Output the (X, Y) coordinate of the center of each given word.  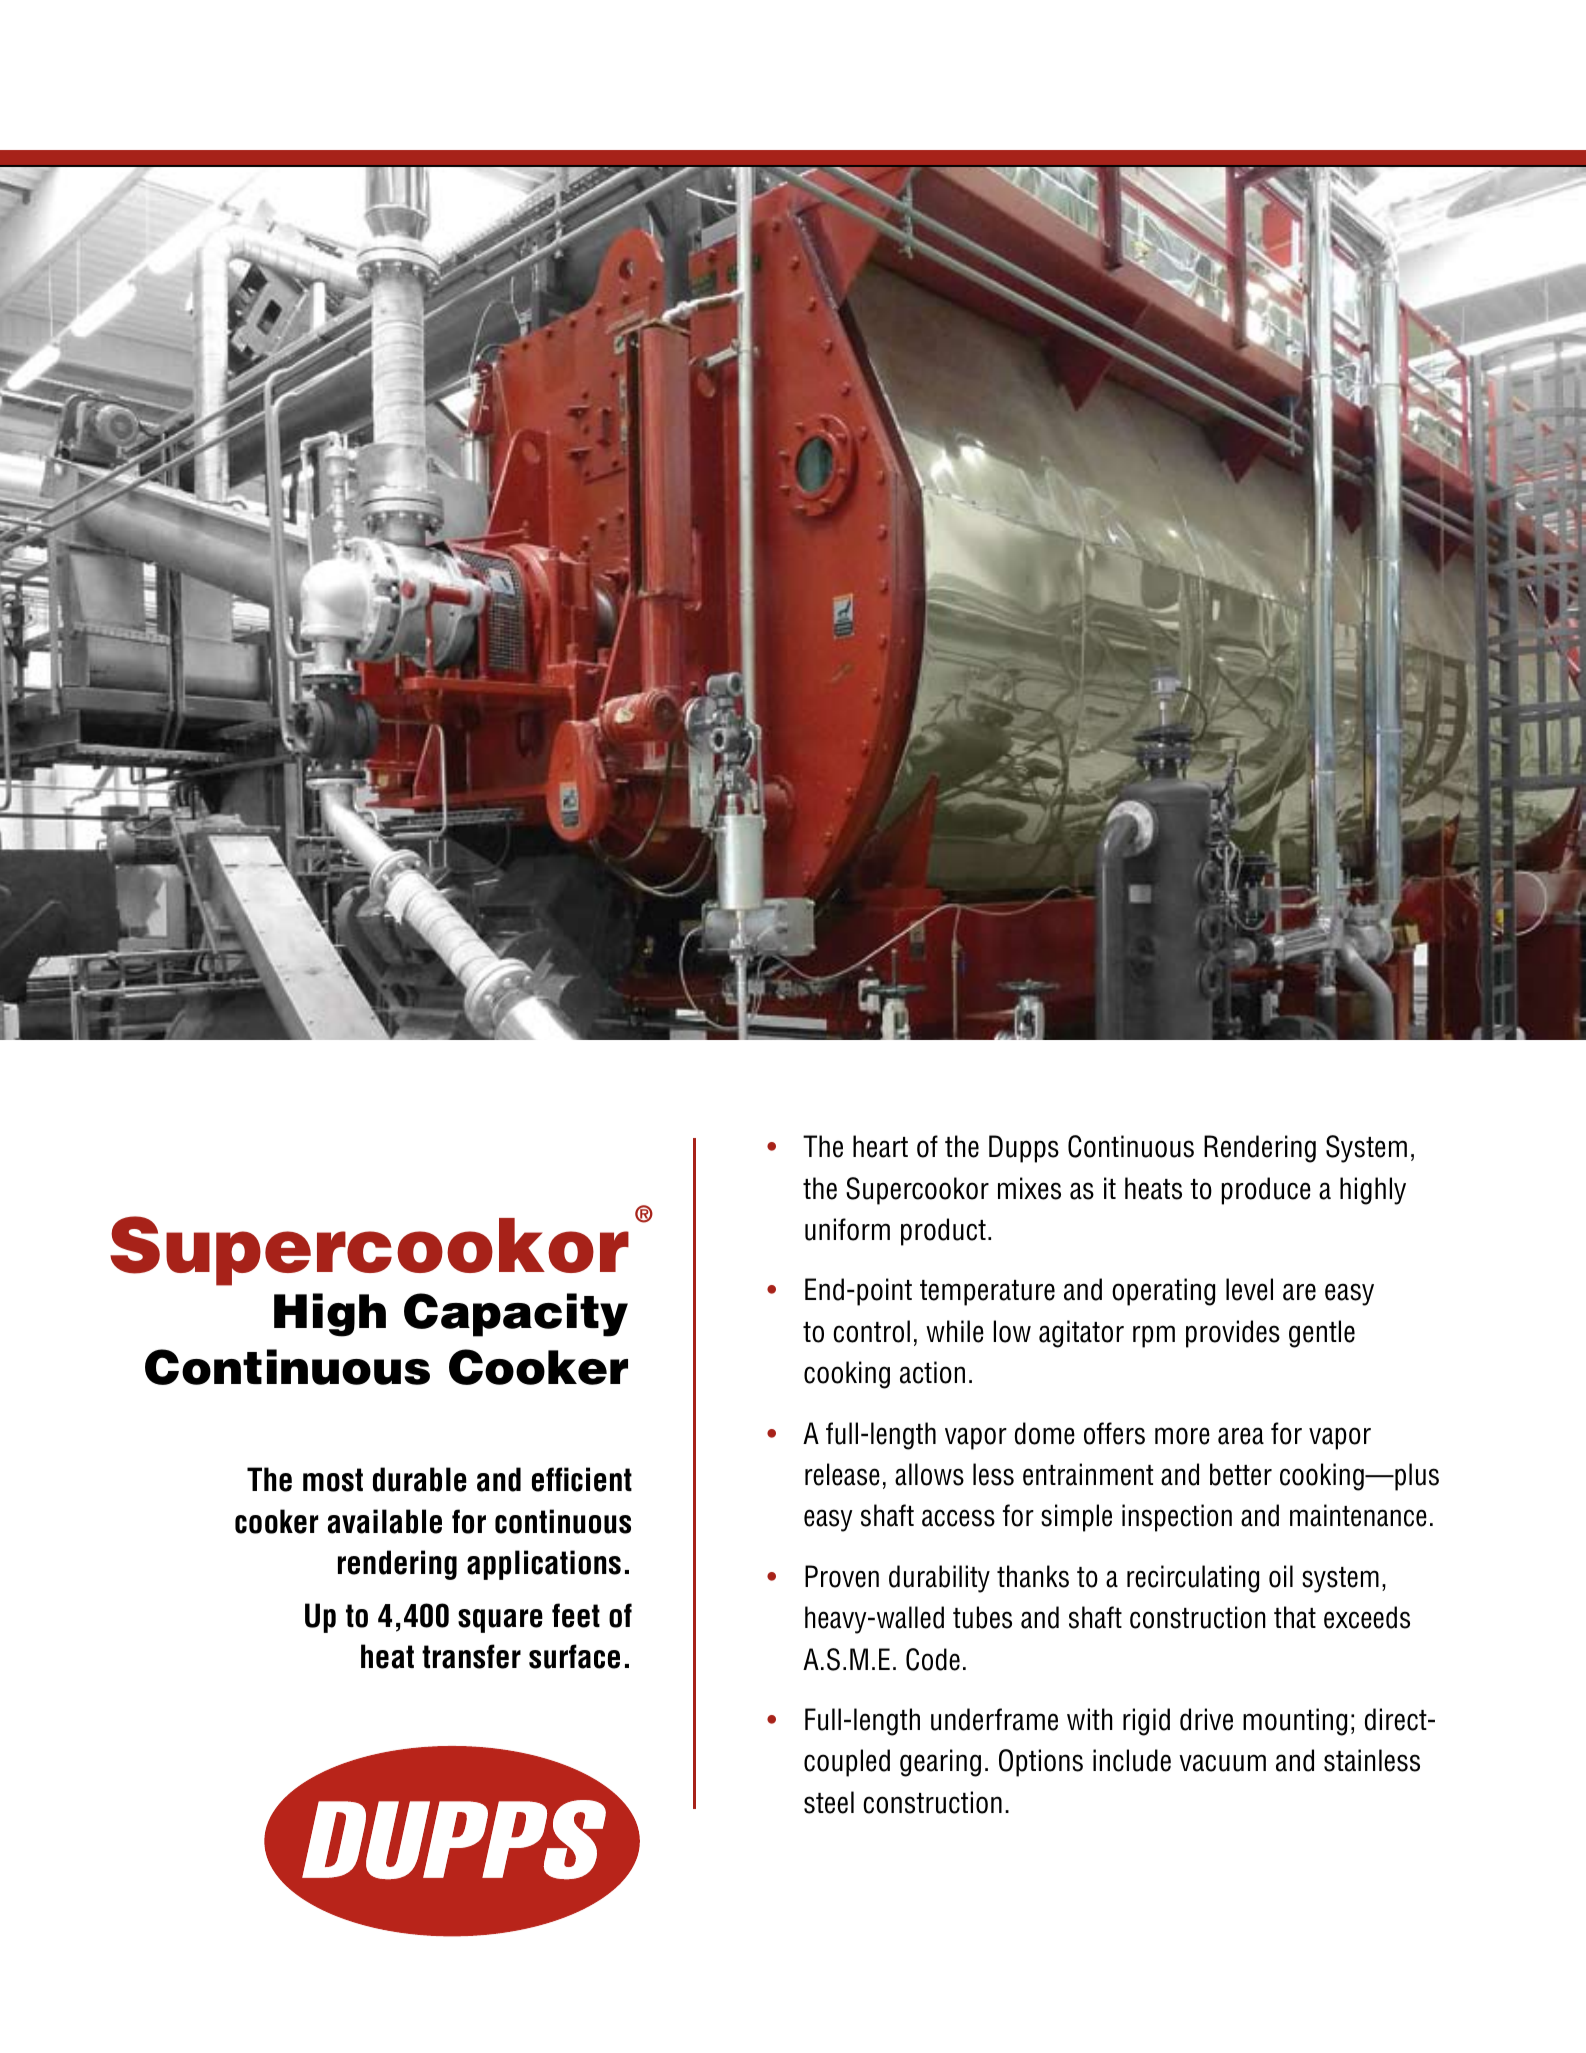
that (1295, 1617)
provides (1233, 1334)
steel (829, 1802)
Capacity (516, 1315)
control (871, 1331)
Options (1041, 1763)
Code (933, 1659)
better (1241, 1474)
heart (880, 1146)
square (500, 1621)
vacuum (1222, 1763)
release (842, 1474)
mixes (1029, 1188)
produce (1266, 1191)
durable (420, 1479)
